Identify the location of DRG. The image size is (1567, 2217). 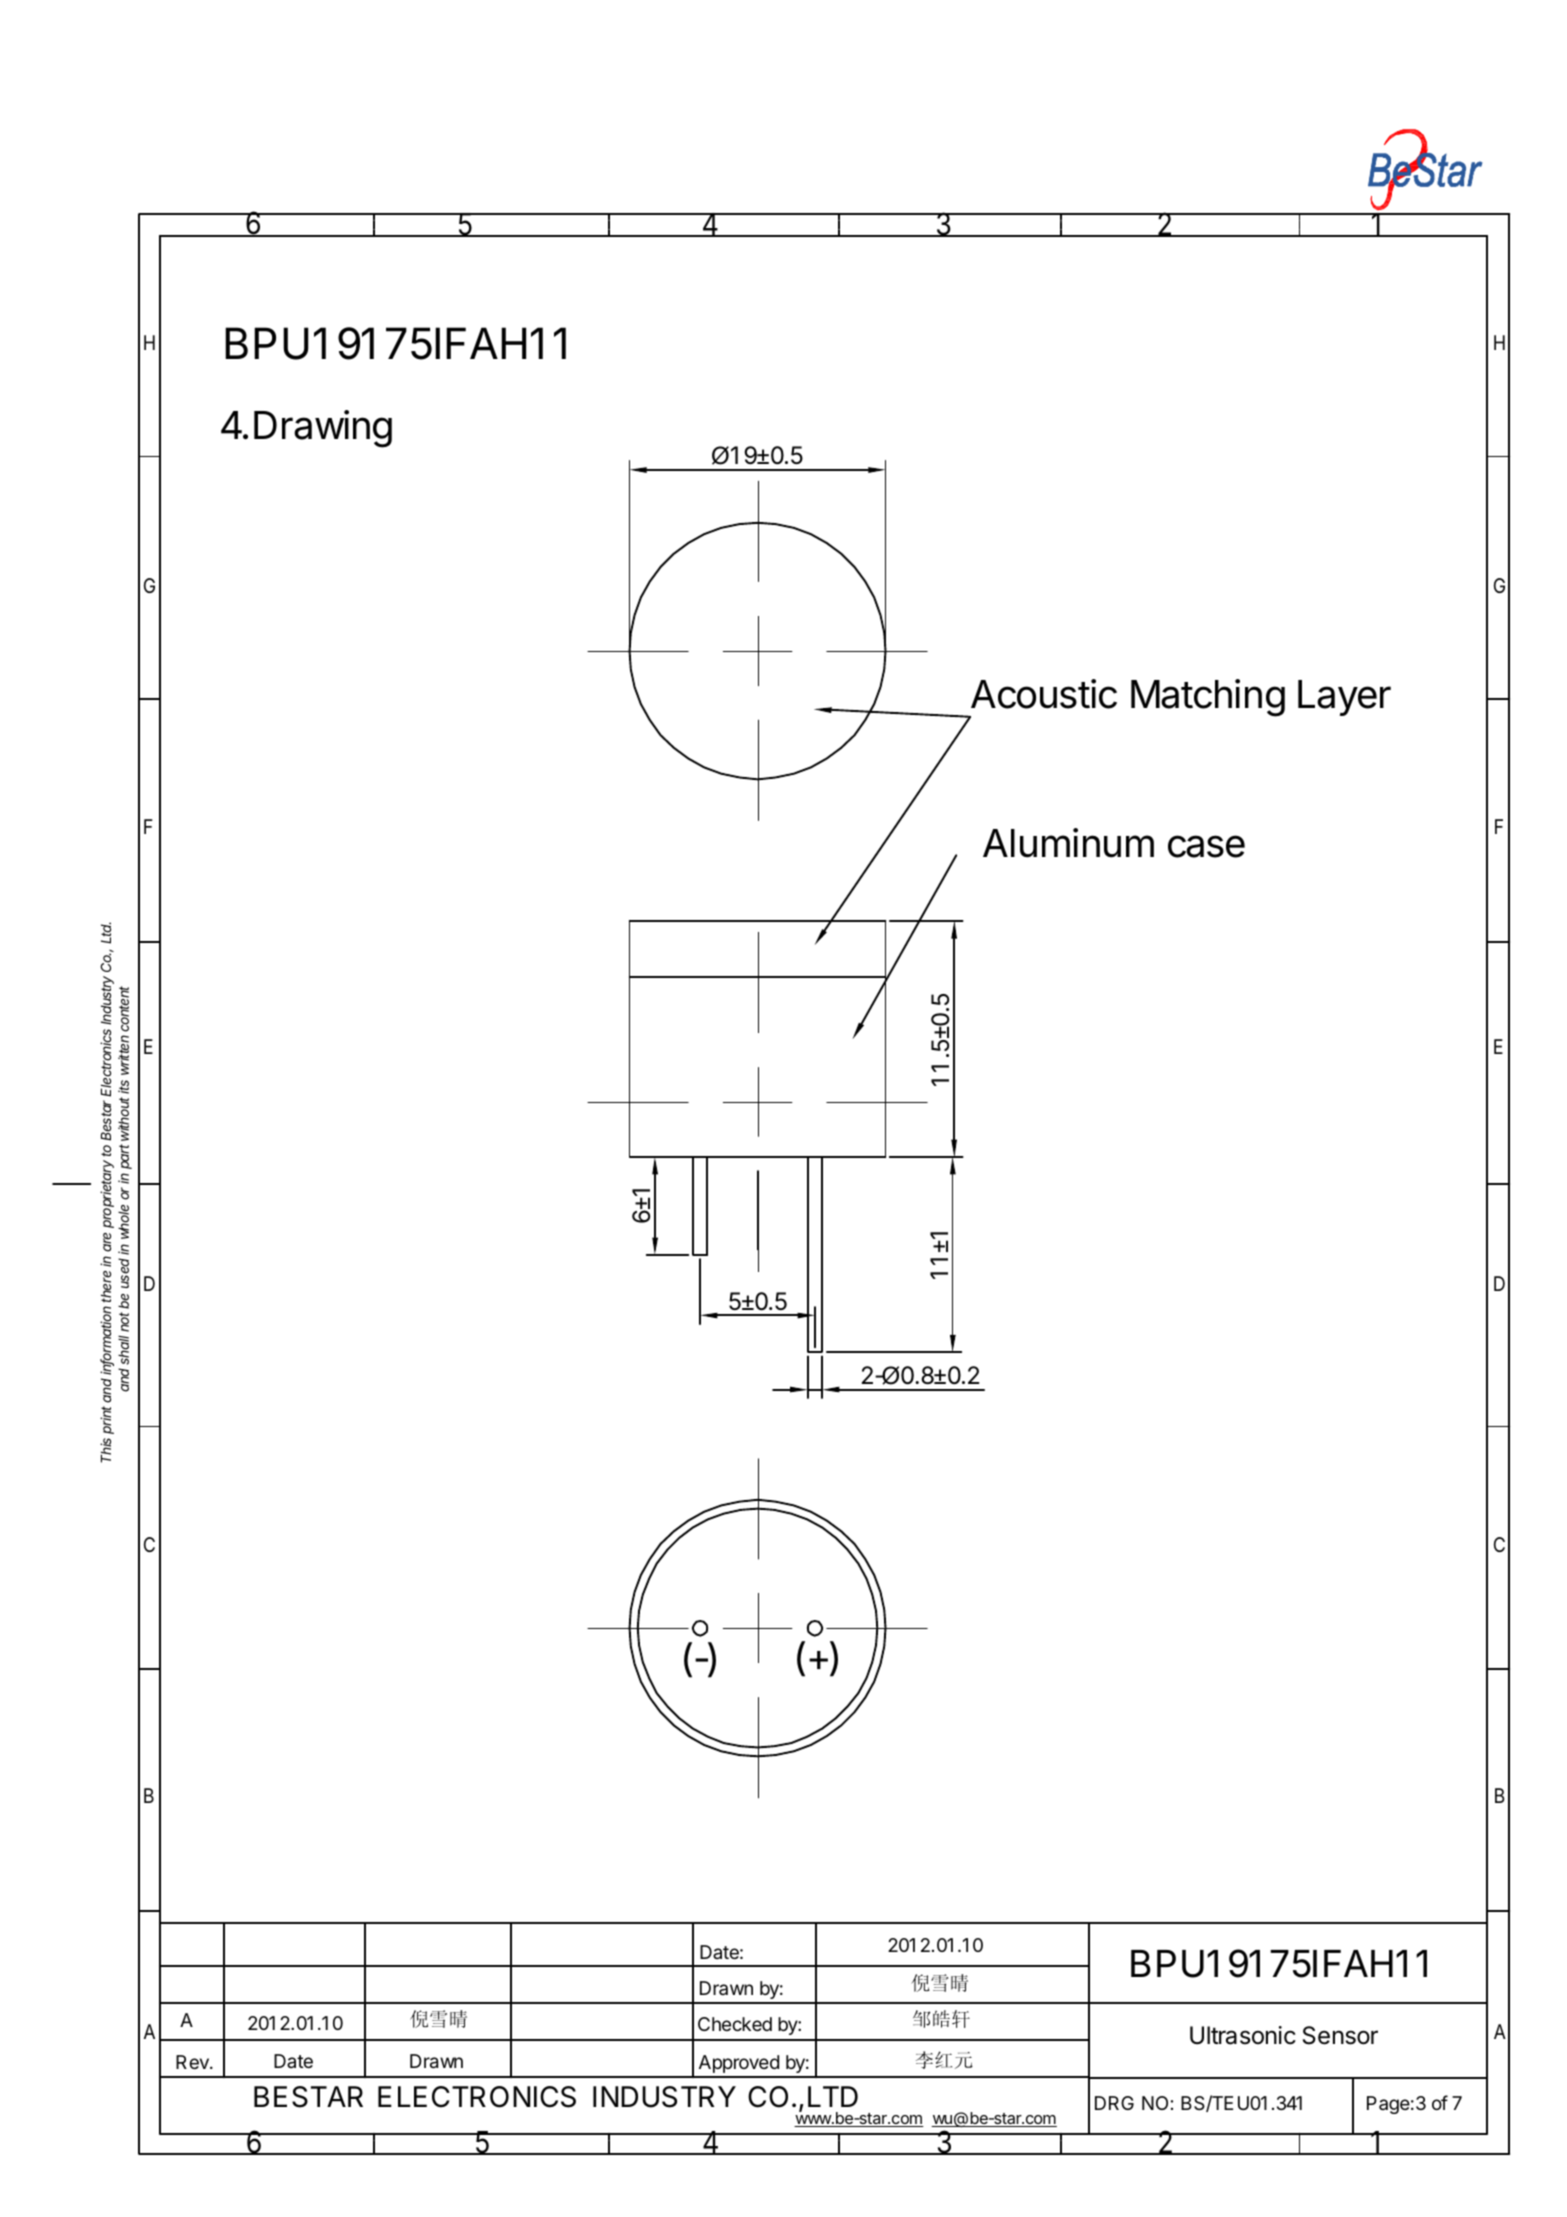
(1114, 2103).
